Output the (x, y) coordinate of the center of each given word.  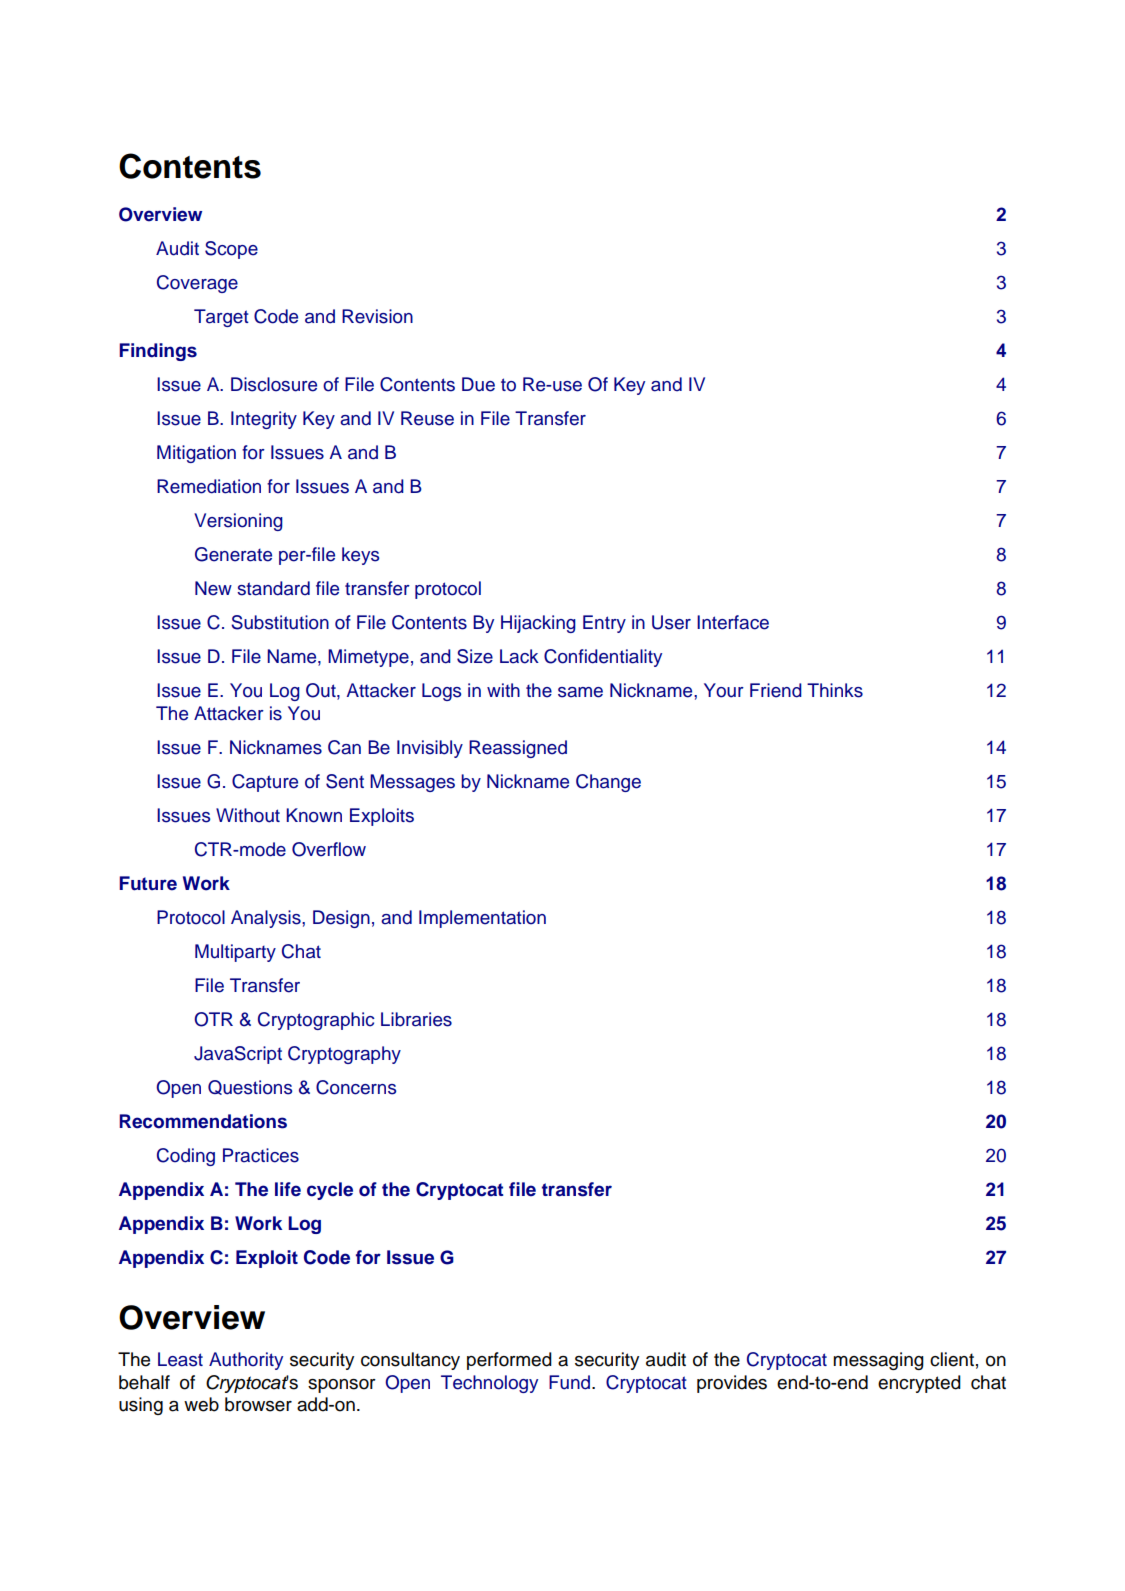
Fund (571, 1382)
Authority (246, 1361)
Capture (265, 783)
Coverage (197, 284)
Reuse (427, 418)
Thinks (835, 690)
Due (478, 384)
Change (608, 783)
